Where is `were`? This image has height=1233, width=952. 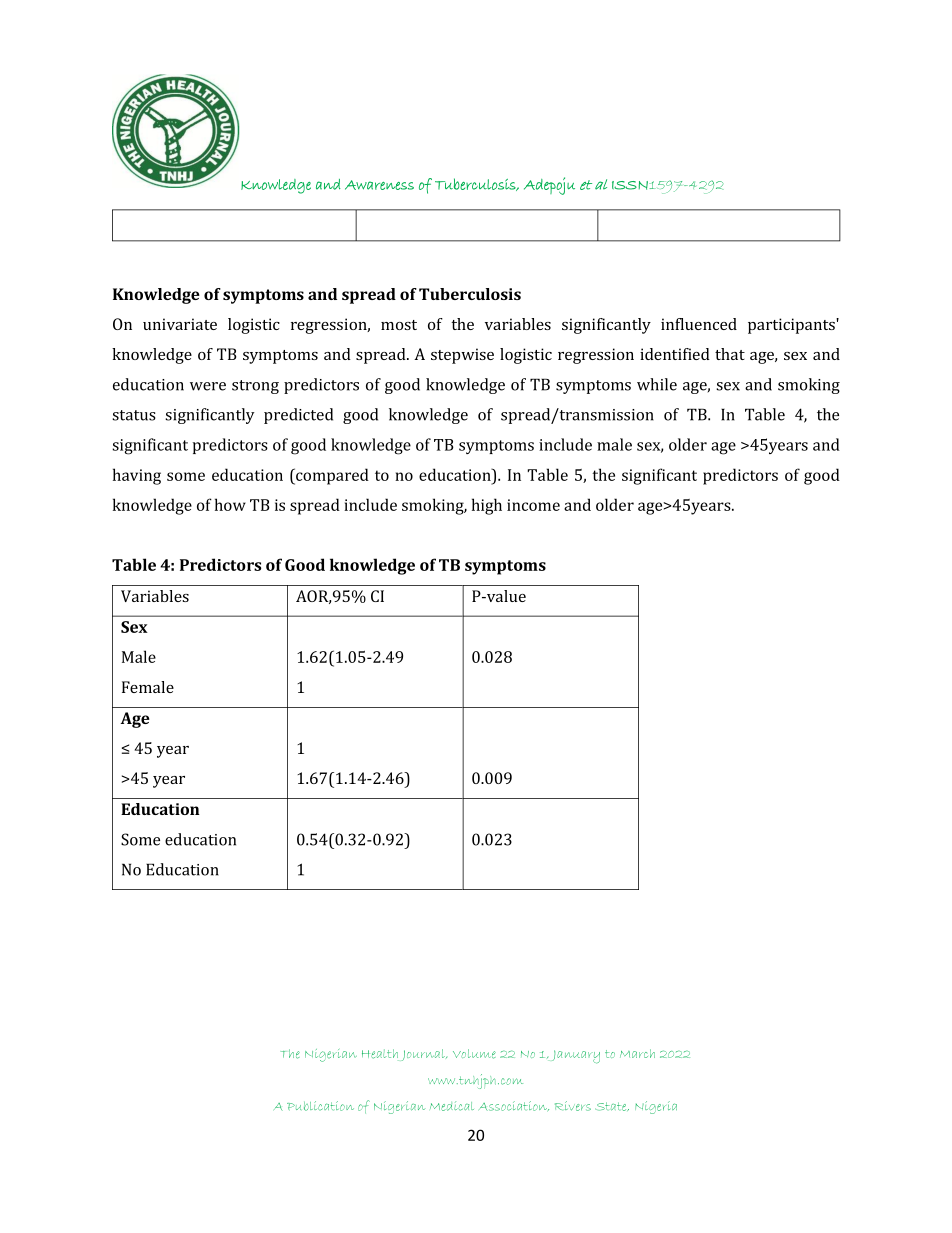 were is located at coordinates (208, 386).
